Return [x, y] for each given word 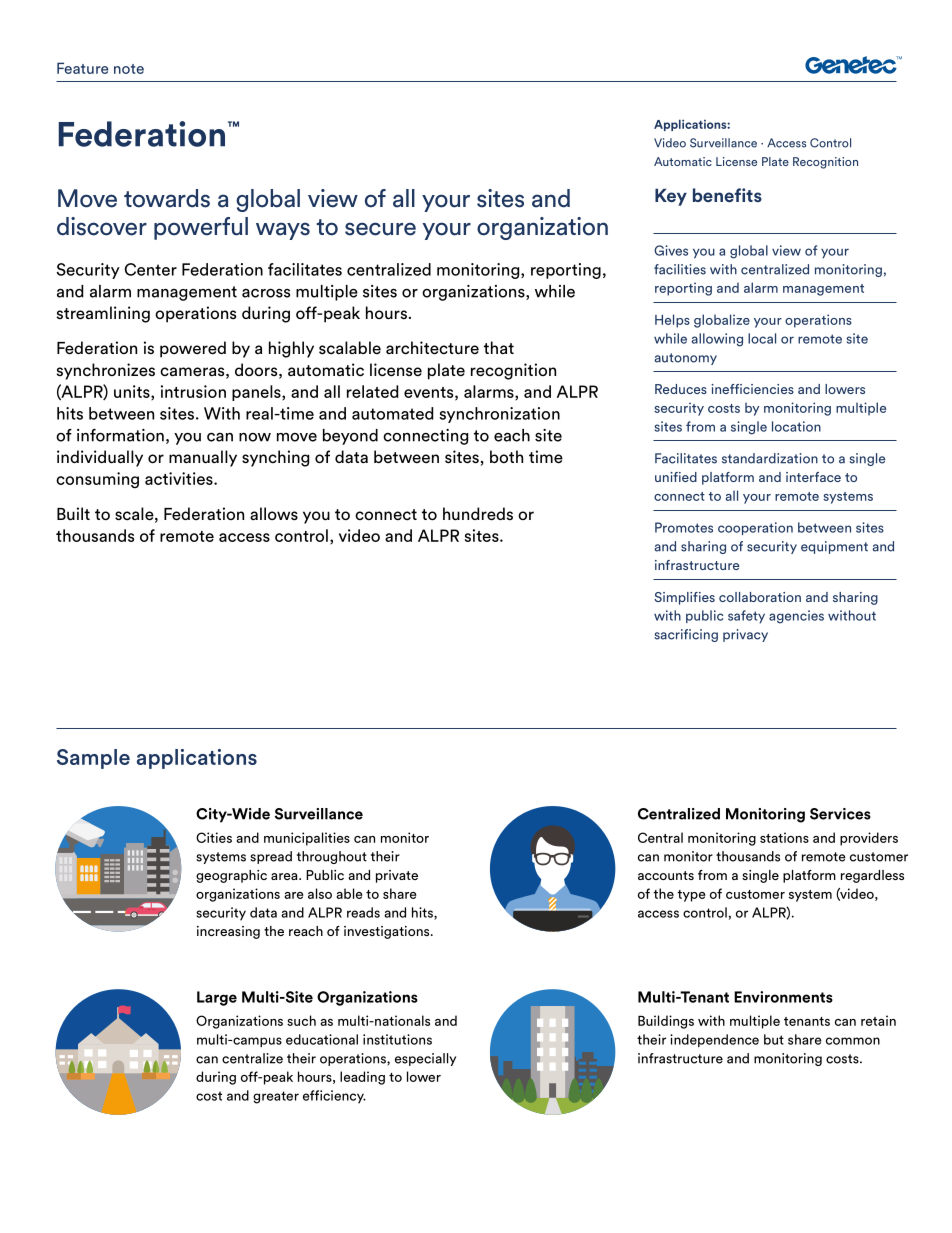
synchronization [499, 415]
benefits [727, 195]
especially [425, 1059]
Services [840, 814]
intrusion [193, 391]
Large [217, 998]
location [796, 426]
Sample [93, 759]
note [129, 69]
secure [380, 229]
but [774, 1039]
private [397, 876]
